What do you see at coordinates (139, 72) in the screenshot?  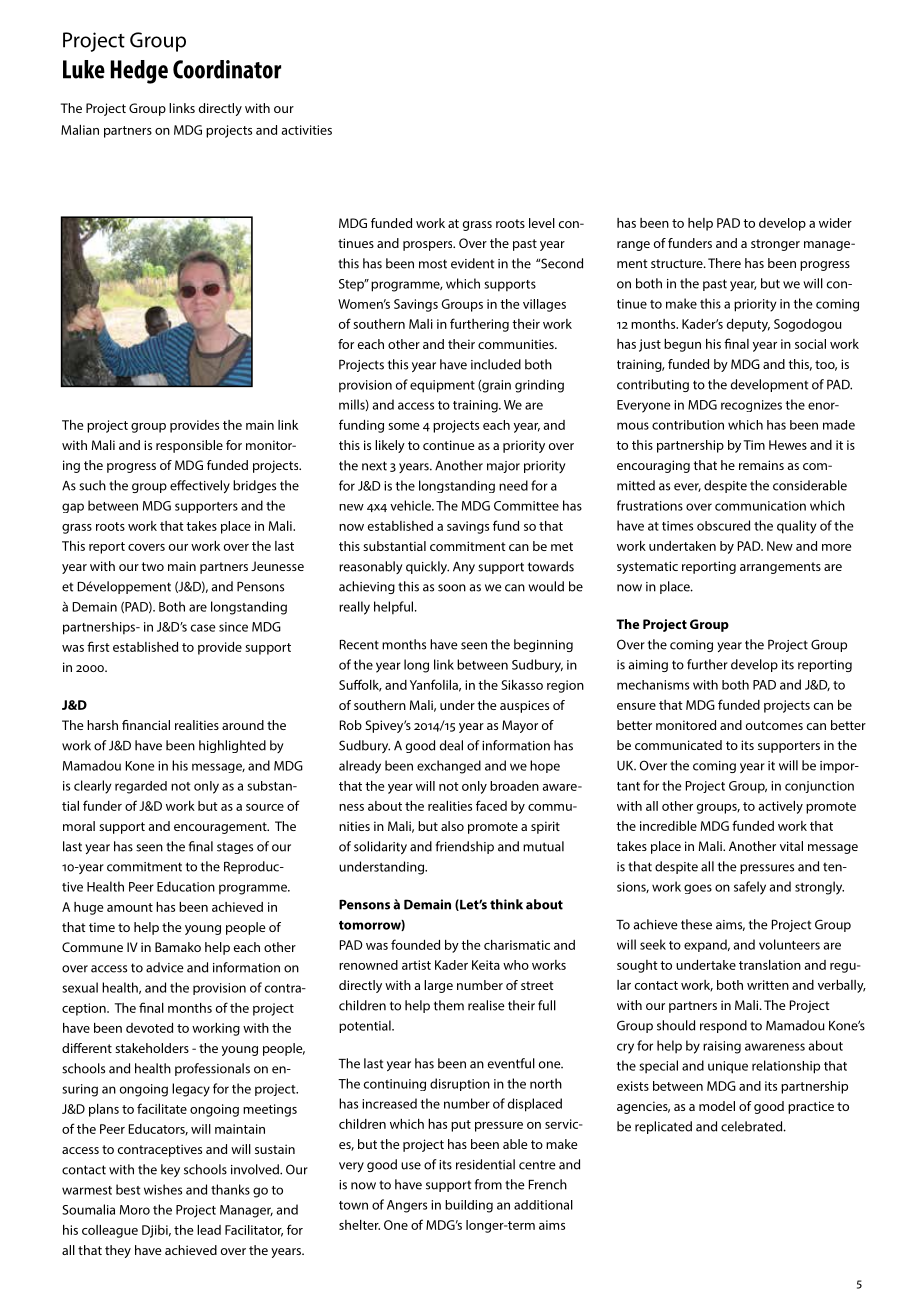 I see `Hedge` at bounding box center [139, 72].
